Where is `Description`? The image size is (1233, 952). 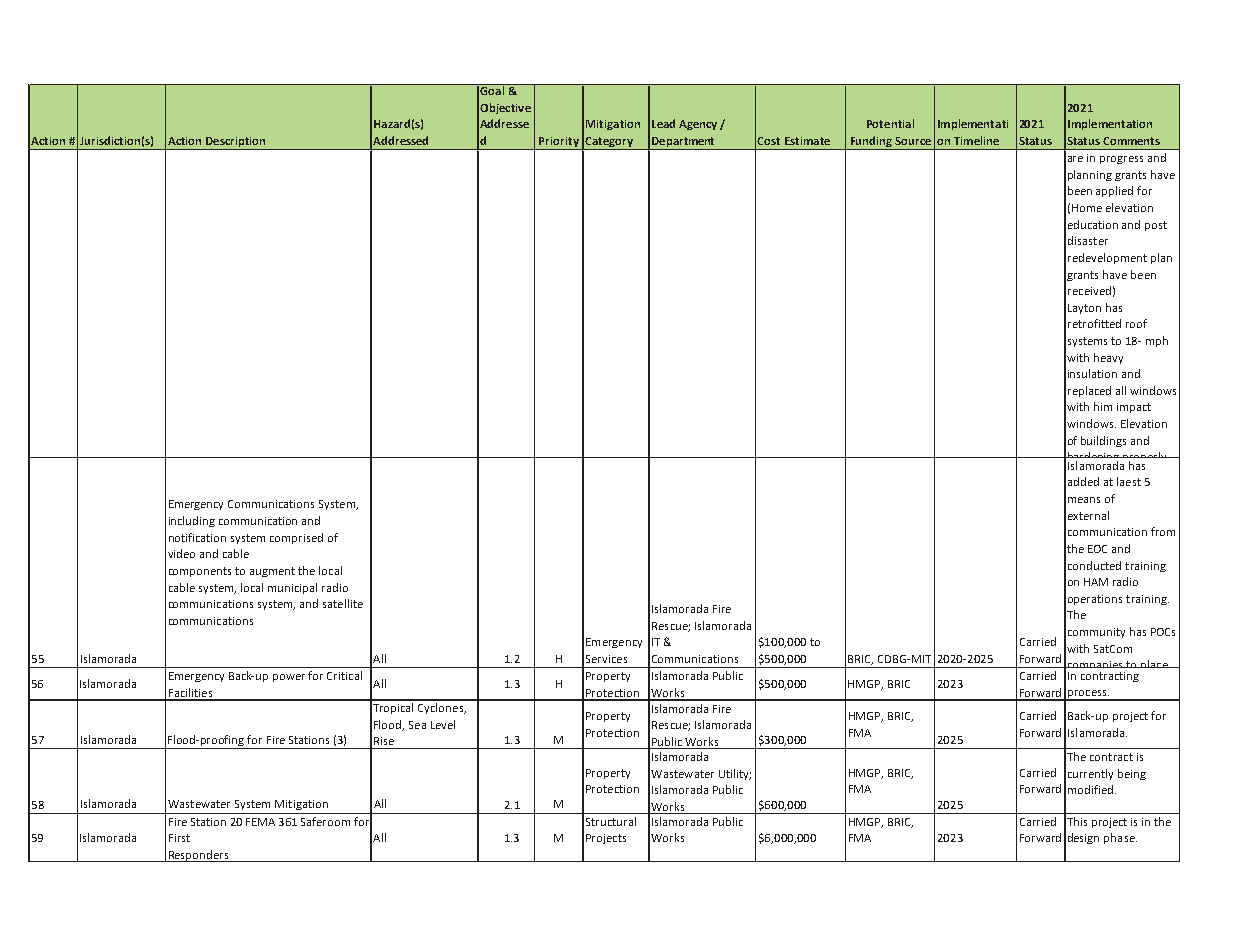 Description is located at coordinates (236, 143).
